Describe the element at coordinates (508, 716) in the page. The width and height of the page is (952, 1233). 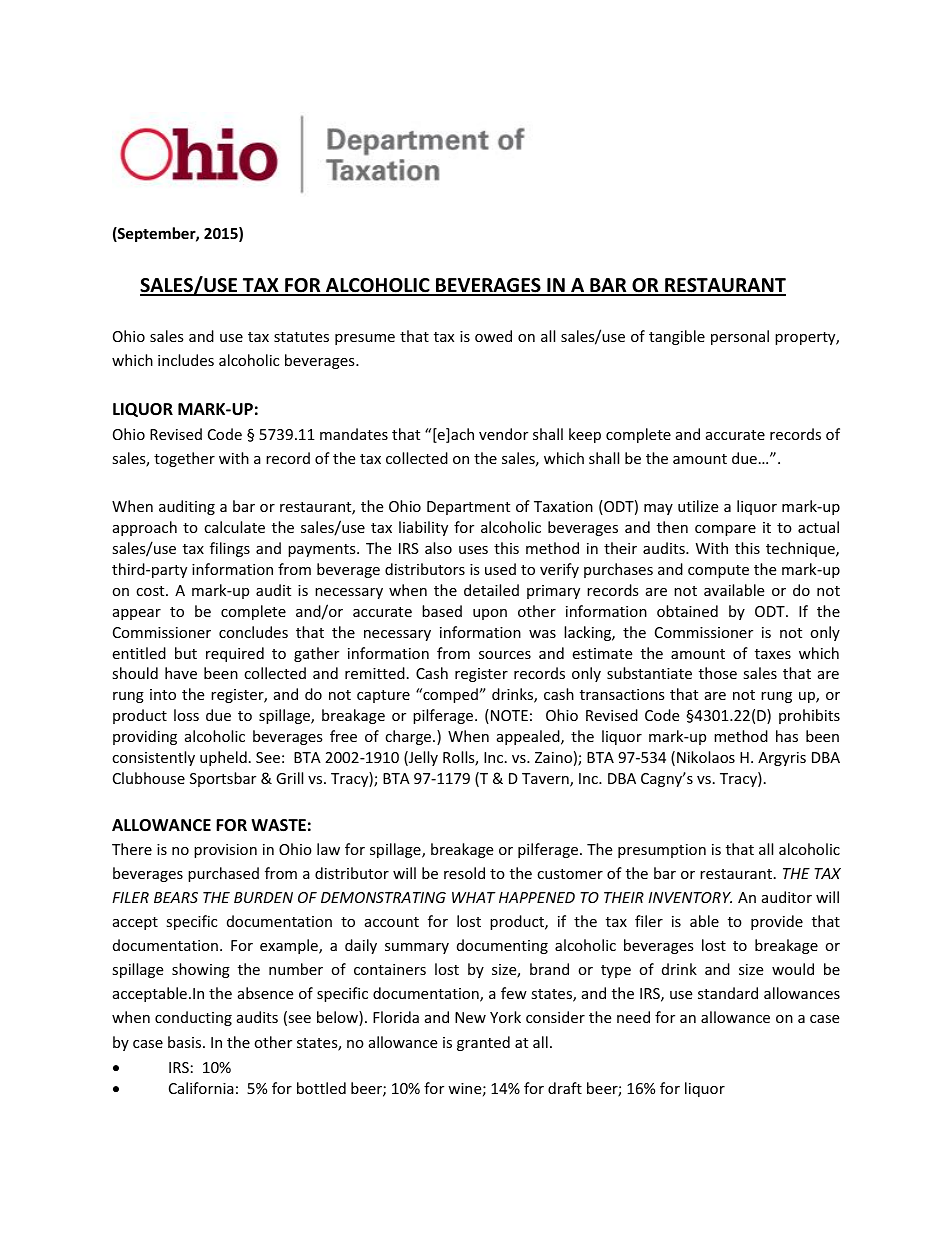
I see `NOTE` at that location.
